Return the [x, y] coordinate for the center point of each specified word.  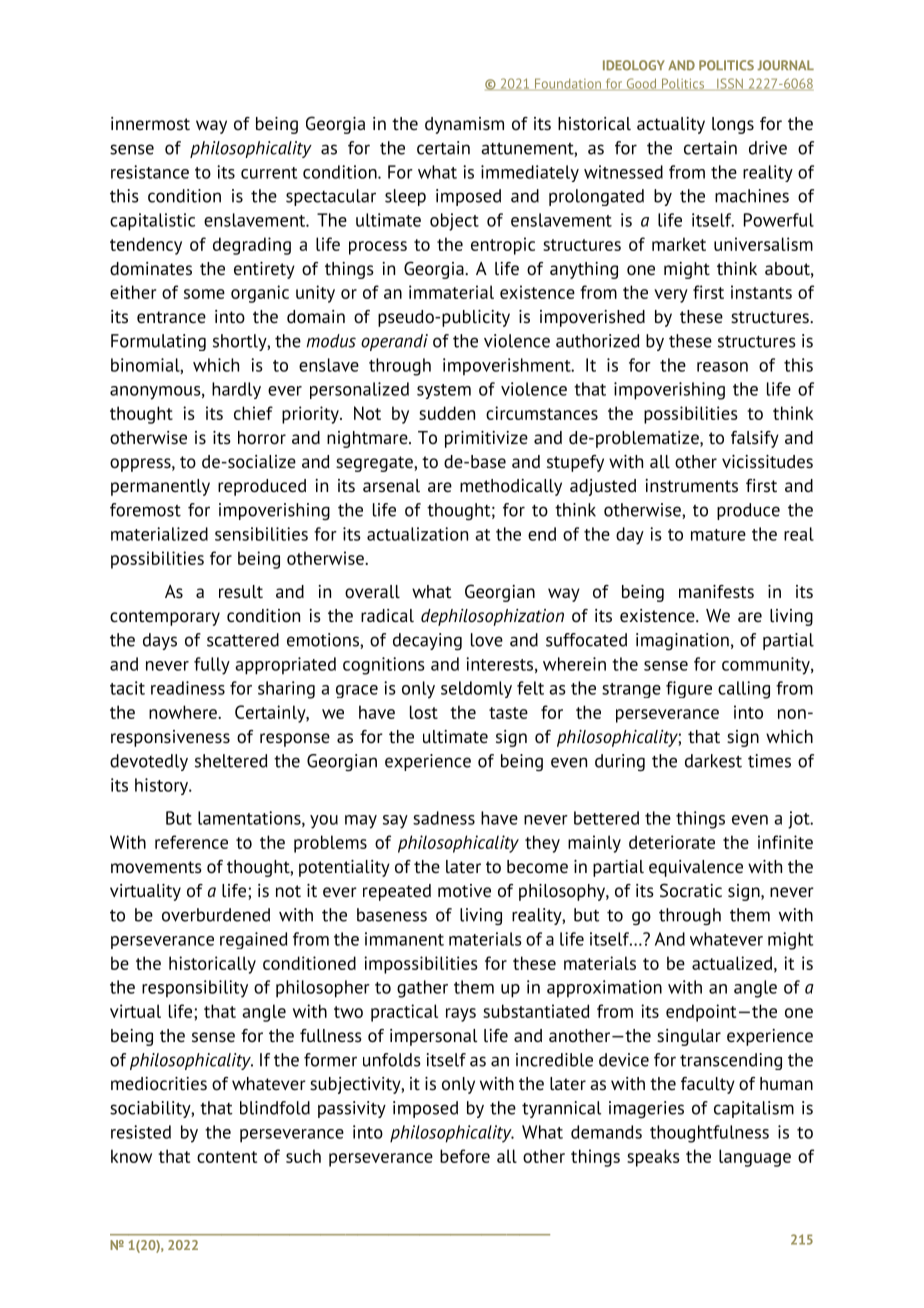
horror [262, 438]
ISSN [730, 84]
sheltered [231, 761]
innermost [150, 124]
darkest [713, 761]
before [465, 1156]
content [227, 1157]
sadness [444, 818]
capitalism [754, 1109]
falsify [755, 439]
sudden [447, 413]
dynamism [464, 125]
